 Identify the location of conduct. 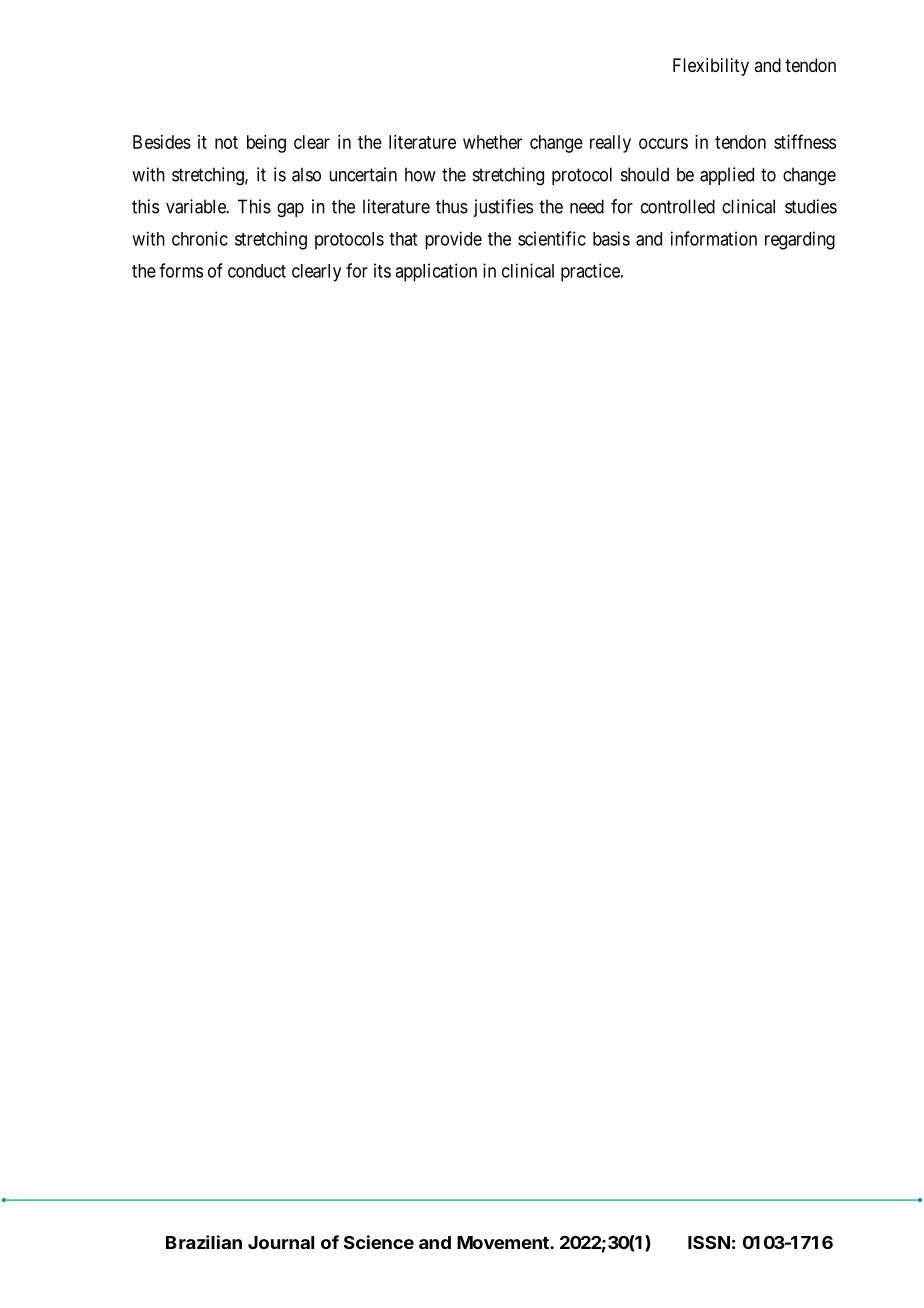
(257, 271).
